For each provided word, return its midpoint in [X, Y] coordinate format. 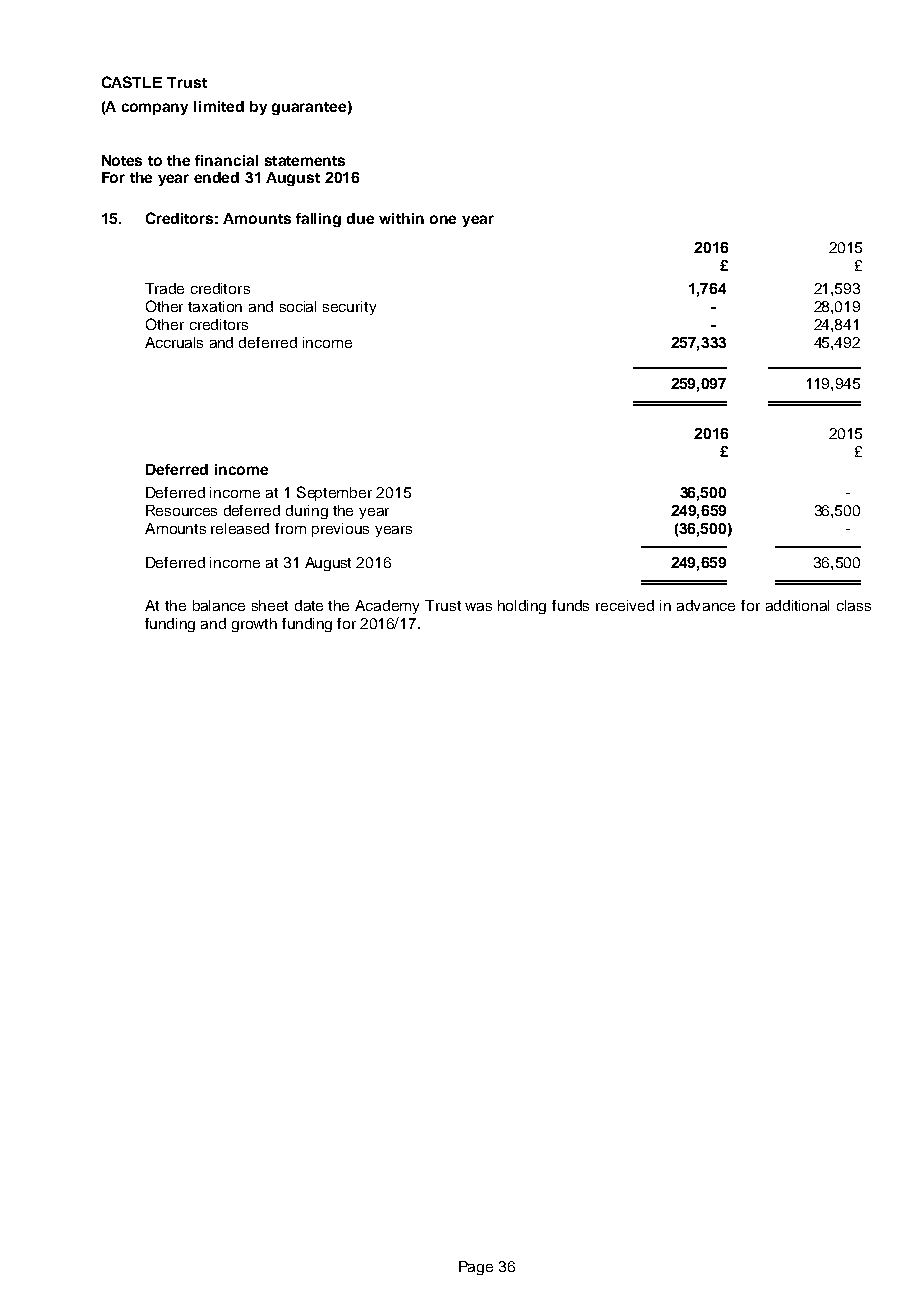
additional [797, 605]
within [401, 218]
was [478, 607]
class [854, 605]
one [443, 219]
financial [226, 160]
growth [254, 625]
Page [476, 1268]
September [334, 493]
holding [522, 607]
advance [706, 605]
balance [219, 605]
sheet [270, 605]
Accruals [174, 342]
